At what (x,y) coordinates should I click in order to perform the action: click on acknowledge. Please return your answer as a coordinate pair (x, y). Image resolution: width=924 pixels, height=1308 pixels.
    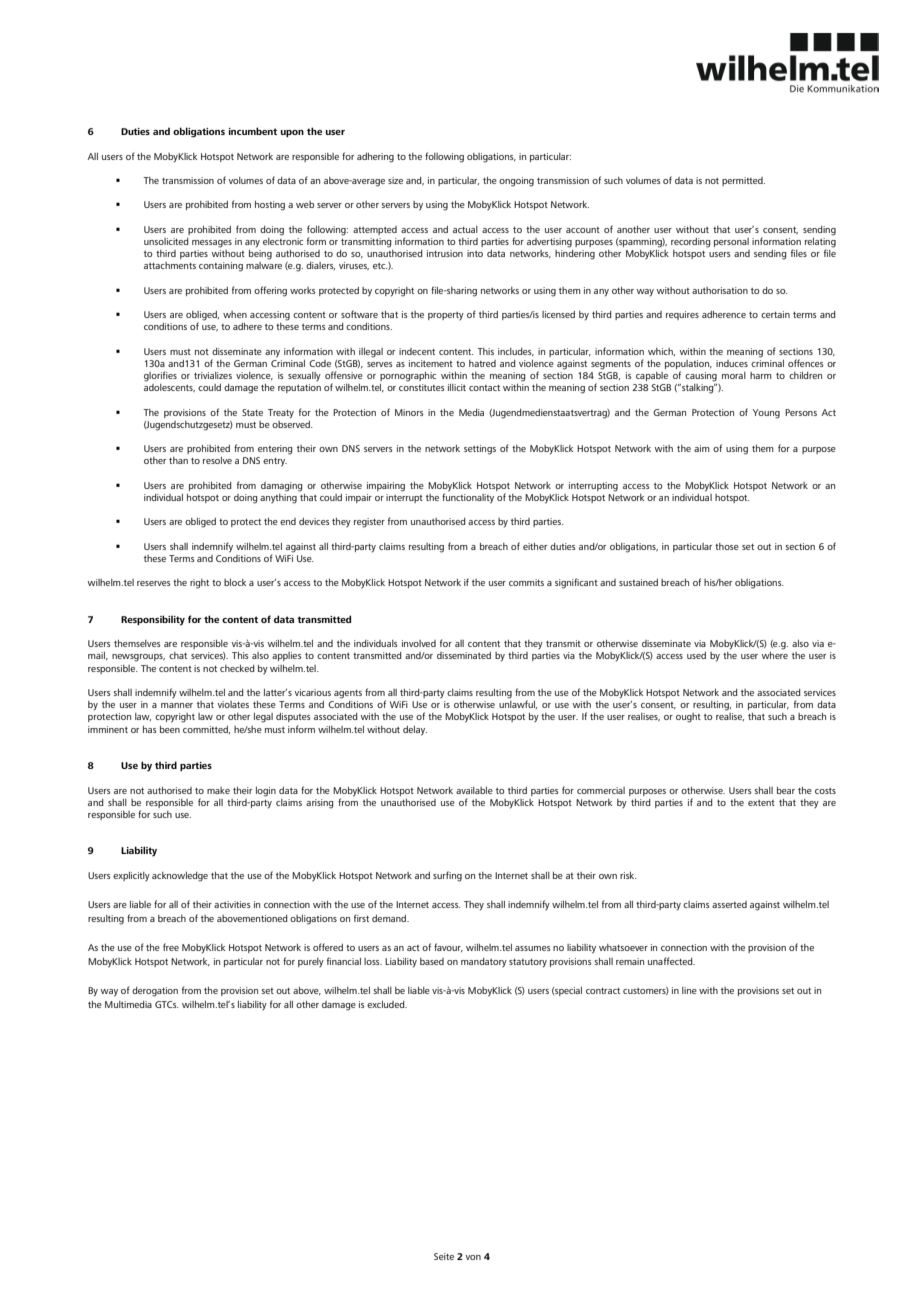
    Looking at the image, I should click on (180, 877).
